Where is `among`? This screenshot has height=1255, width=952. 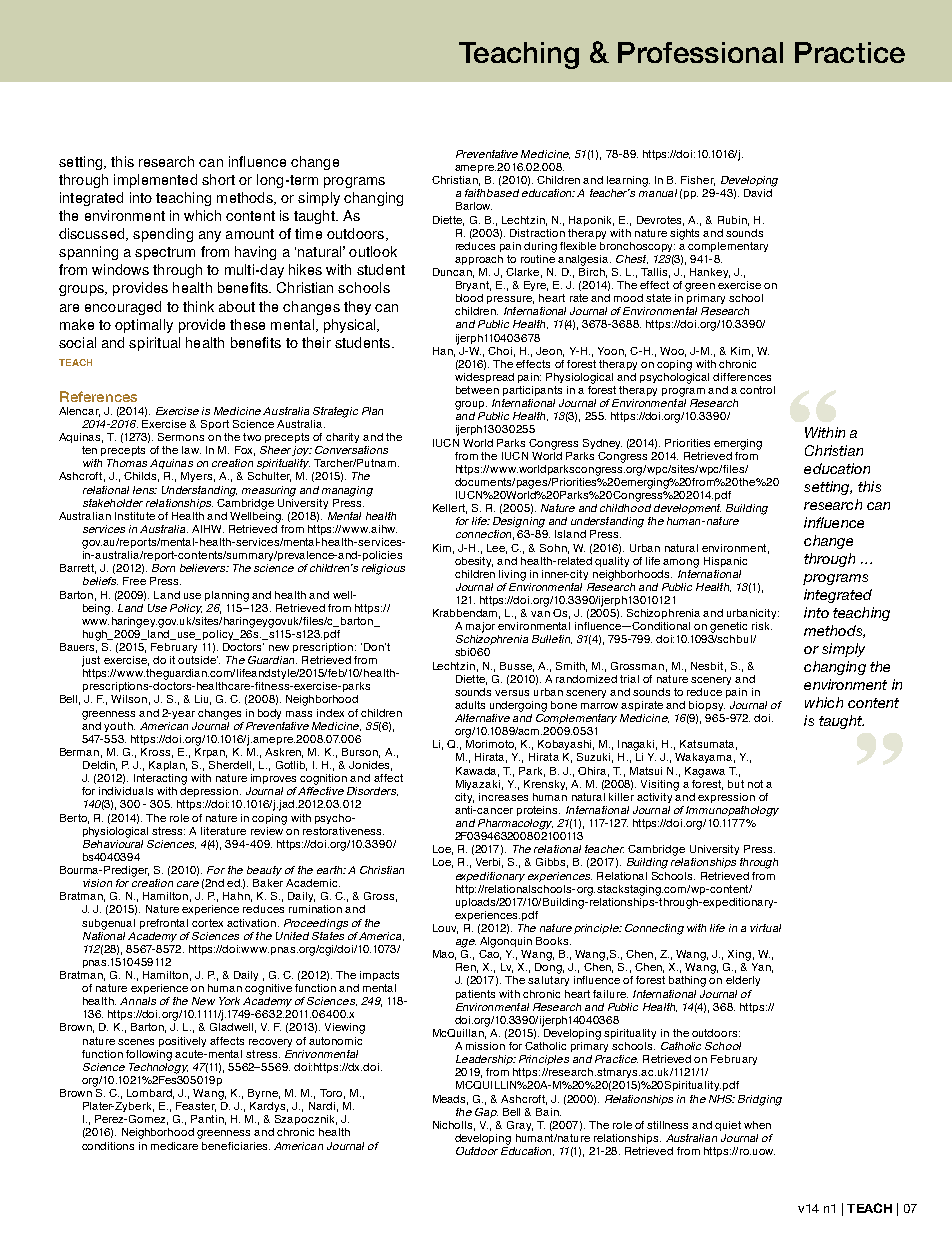 among is located at coordinates (681, 563).
